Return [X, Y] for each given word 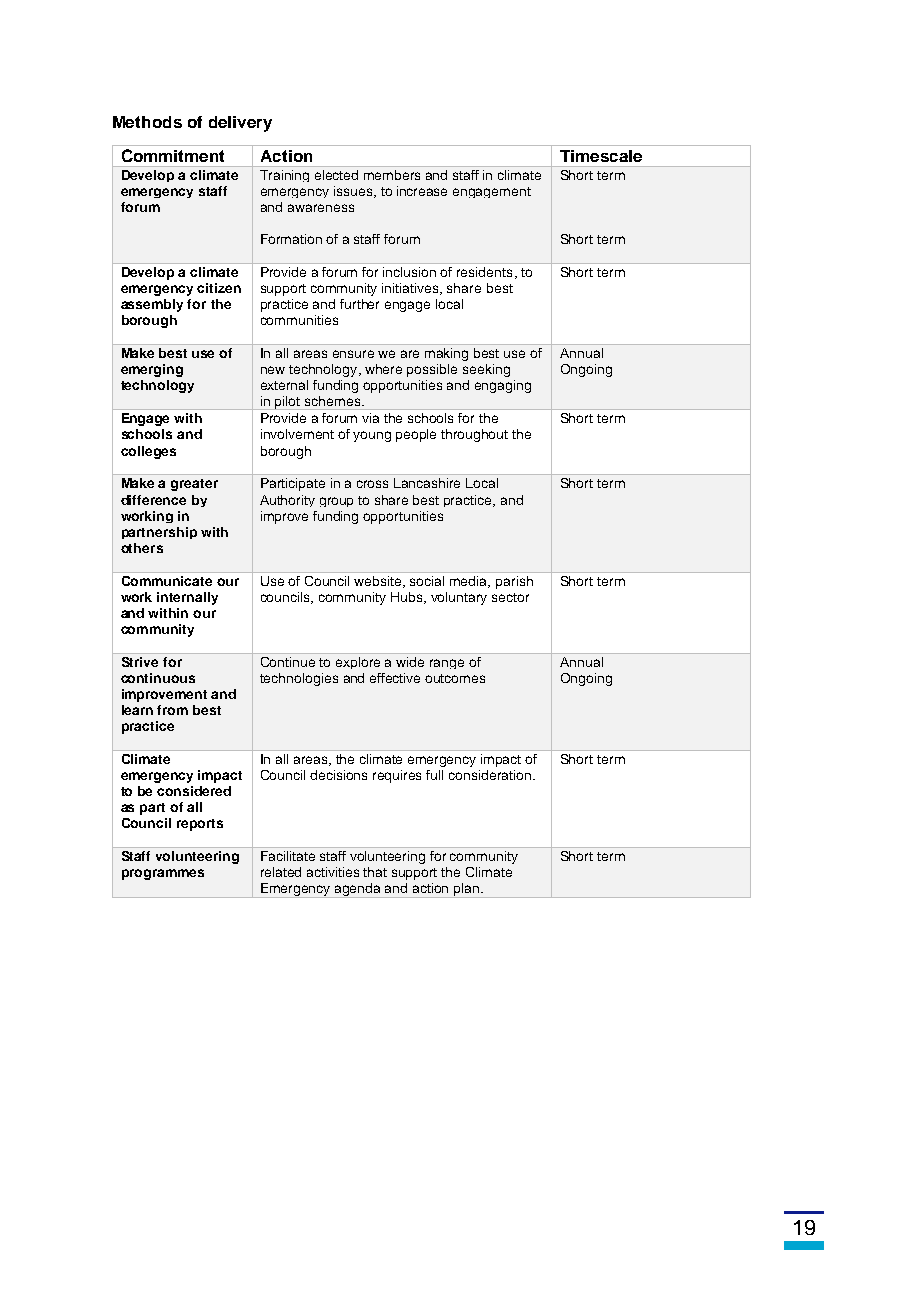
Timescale [601, 156]
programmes [163, 874]
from [172, 710]
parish [514, 582]
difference [153, 500]
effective [395, 678]
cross [372, 484]
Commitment [173, 155]
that [375, 872]
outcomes [455, 678]
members [392, 175]
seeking [486, 370]
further [359, 304]
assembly [152, 305]
